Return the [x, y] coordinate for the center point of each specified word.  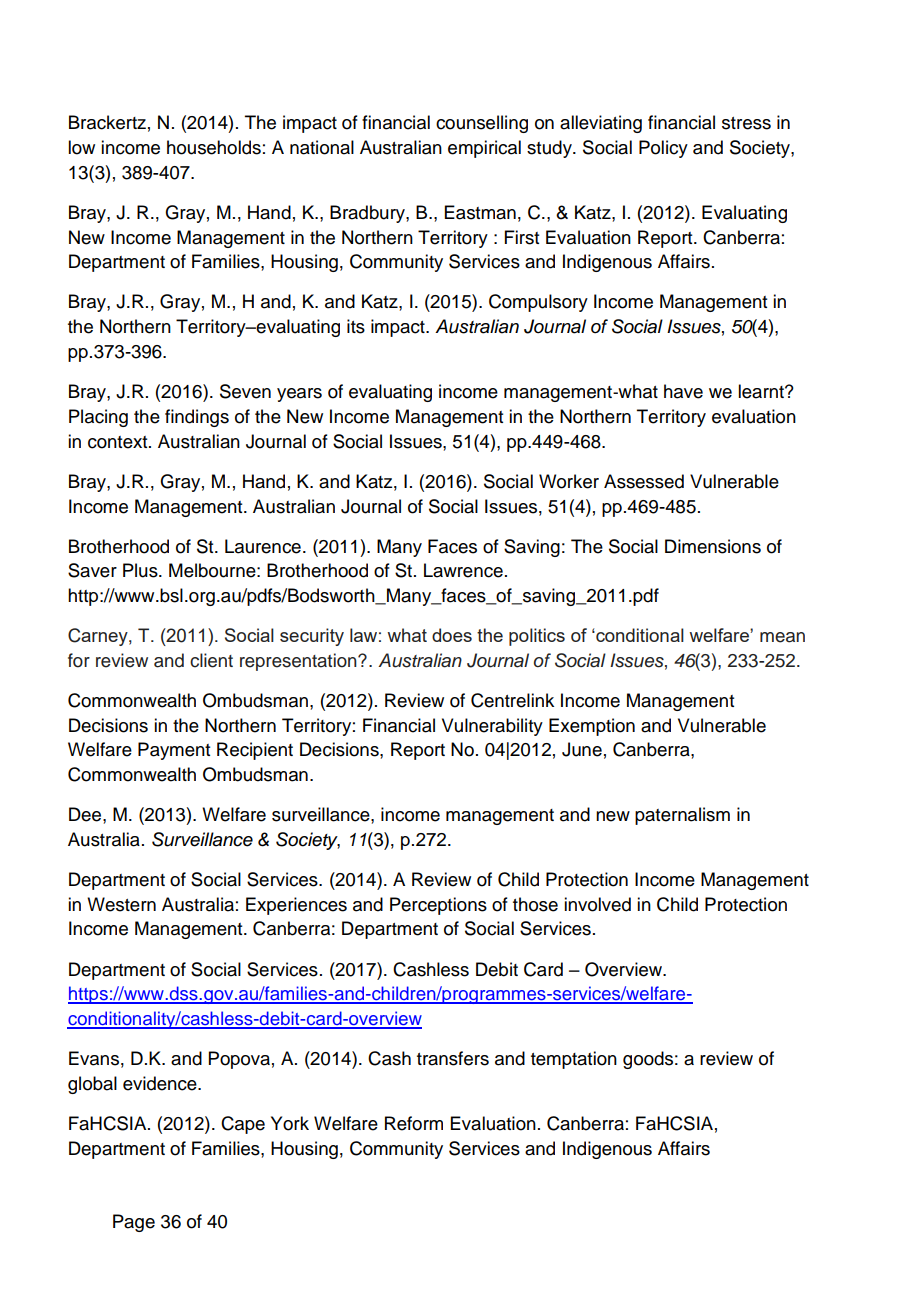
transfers [453, 1058]
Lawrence [463, 570]
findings [197, 418]
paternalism [682, 816]
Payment [174, 751]
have [683, 391]
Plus [141, 570]
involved [597, 904]
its [356, 326]
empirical [484, 149]
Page [134, 1223]
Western [121, 904]
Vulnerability [492, 727]
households [214, 147]
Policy [663, 149]
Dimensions [713, 546]
